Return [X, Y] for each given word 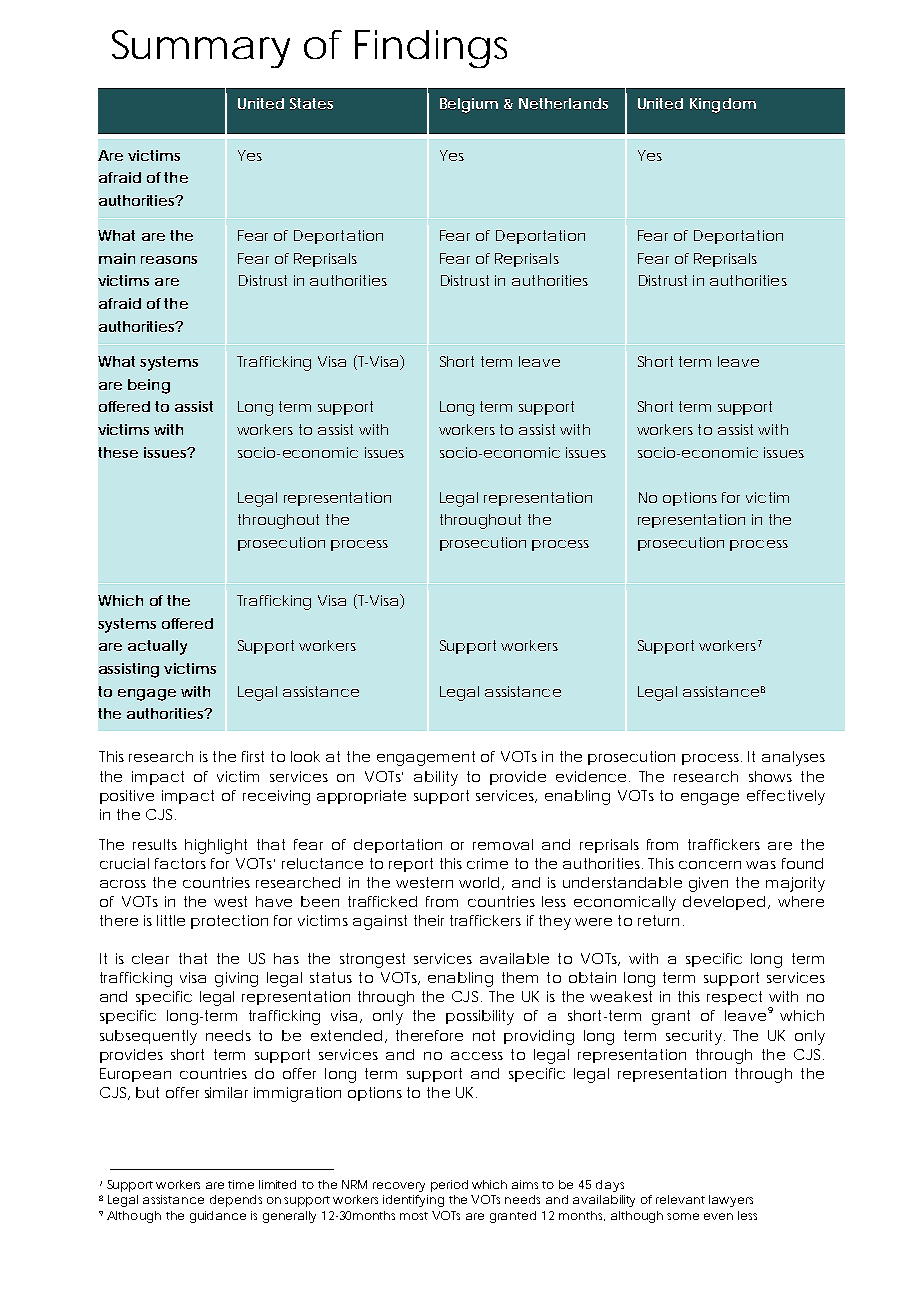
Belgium [469, 105]
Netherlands [563, 103]
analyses [793, 758]
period [449, 1186]
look [305, 756]
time [241, 1184]
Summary [201, 49]
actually [157, 647]
